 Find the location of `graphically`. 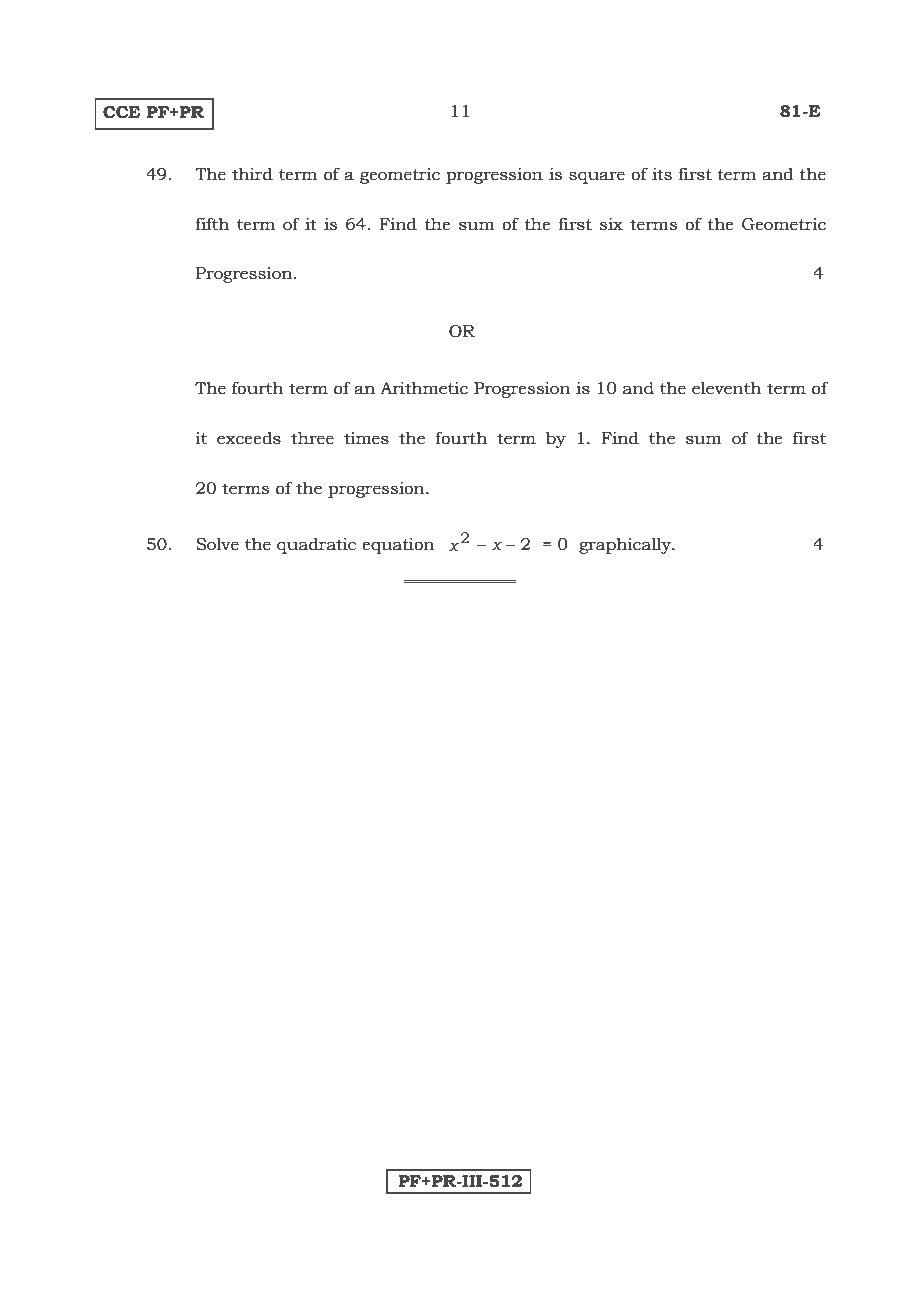

graphically is located at coordinates (626, 546).
